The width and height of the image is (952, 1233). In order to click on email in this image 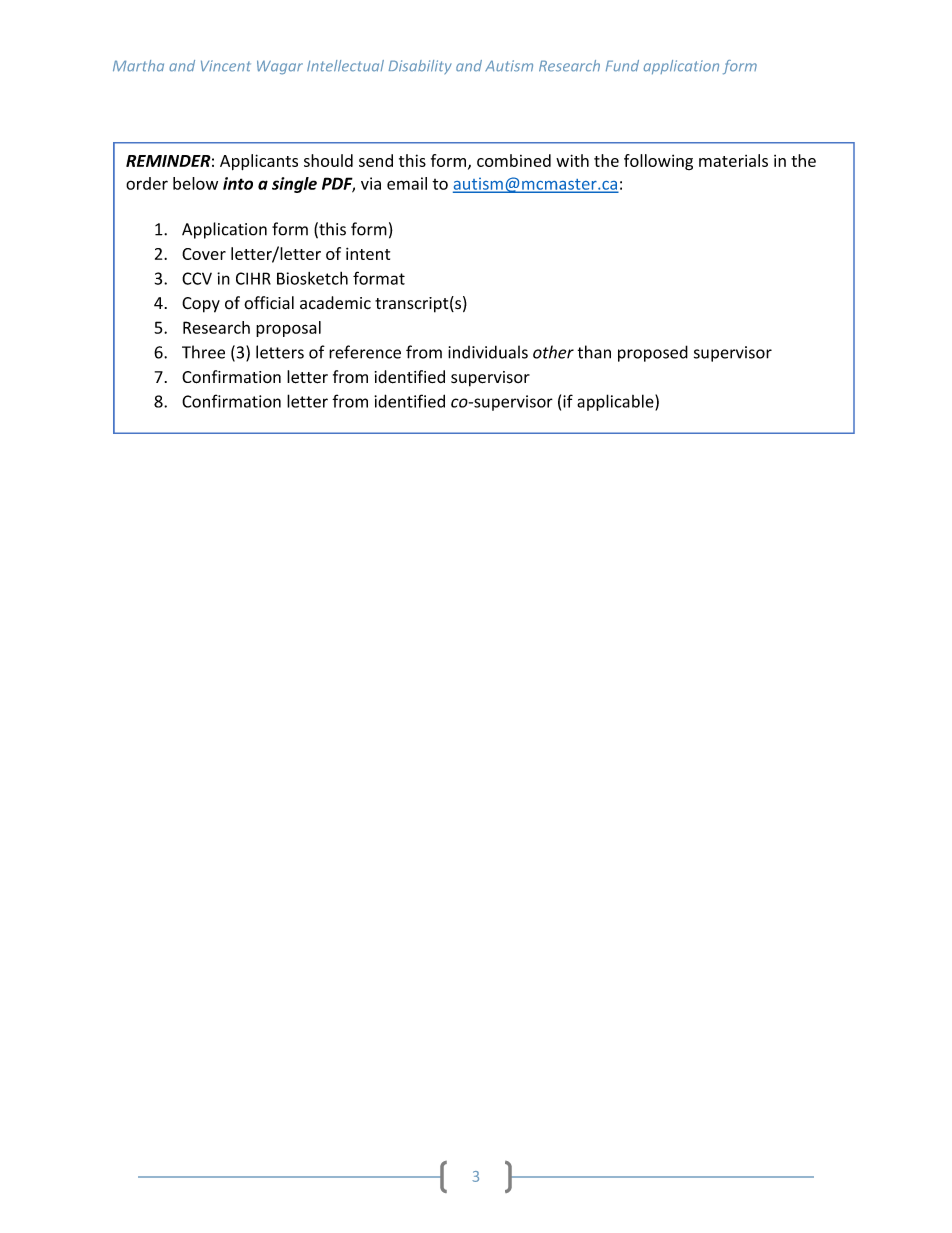, I will do `click(407, 183)`.
